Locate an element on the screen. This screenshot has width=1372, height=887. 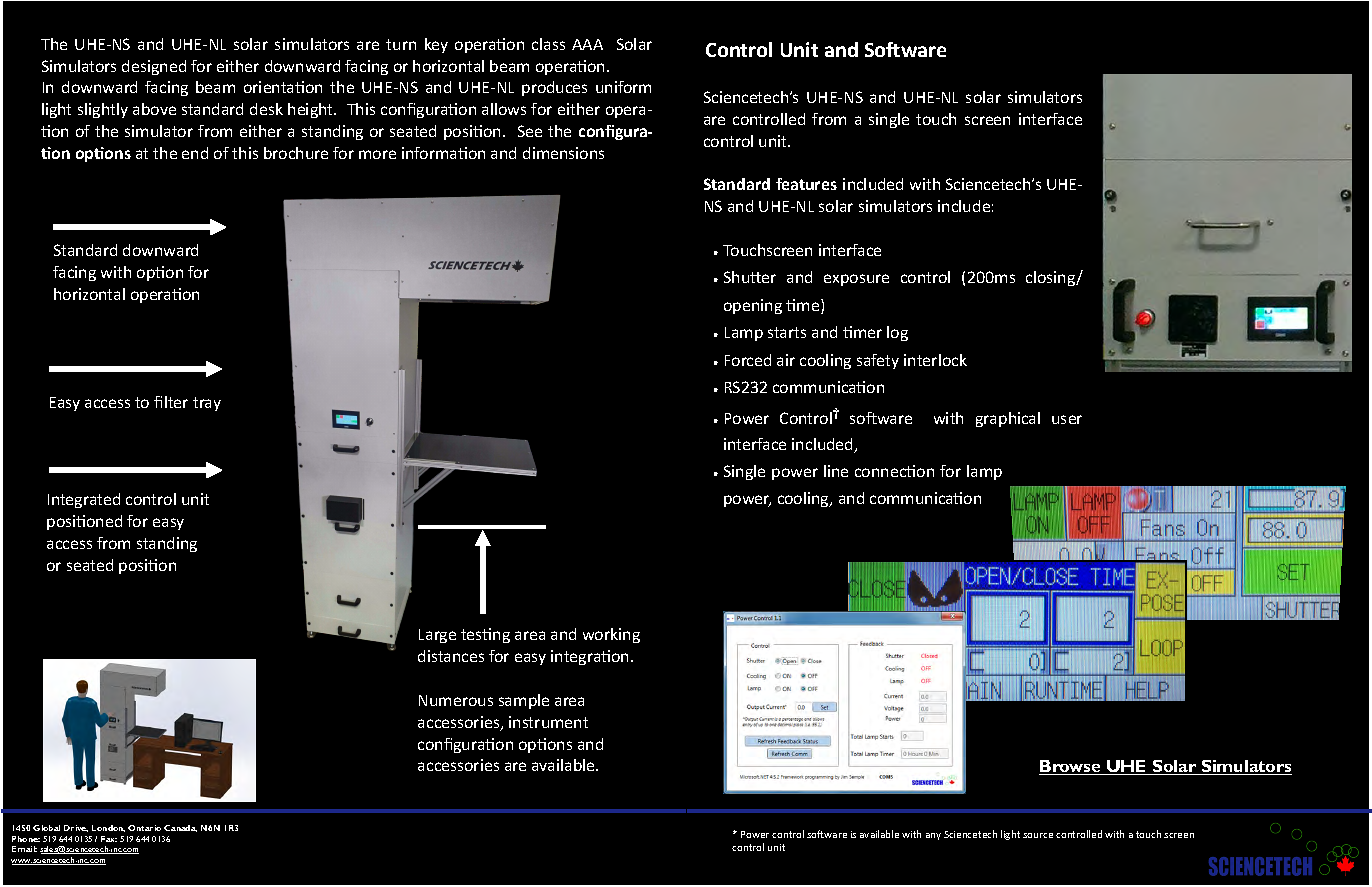
graphical is located at coordinates (1008, 419).
